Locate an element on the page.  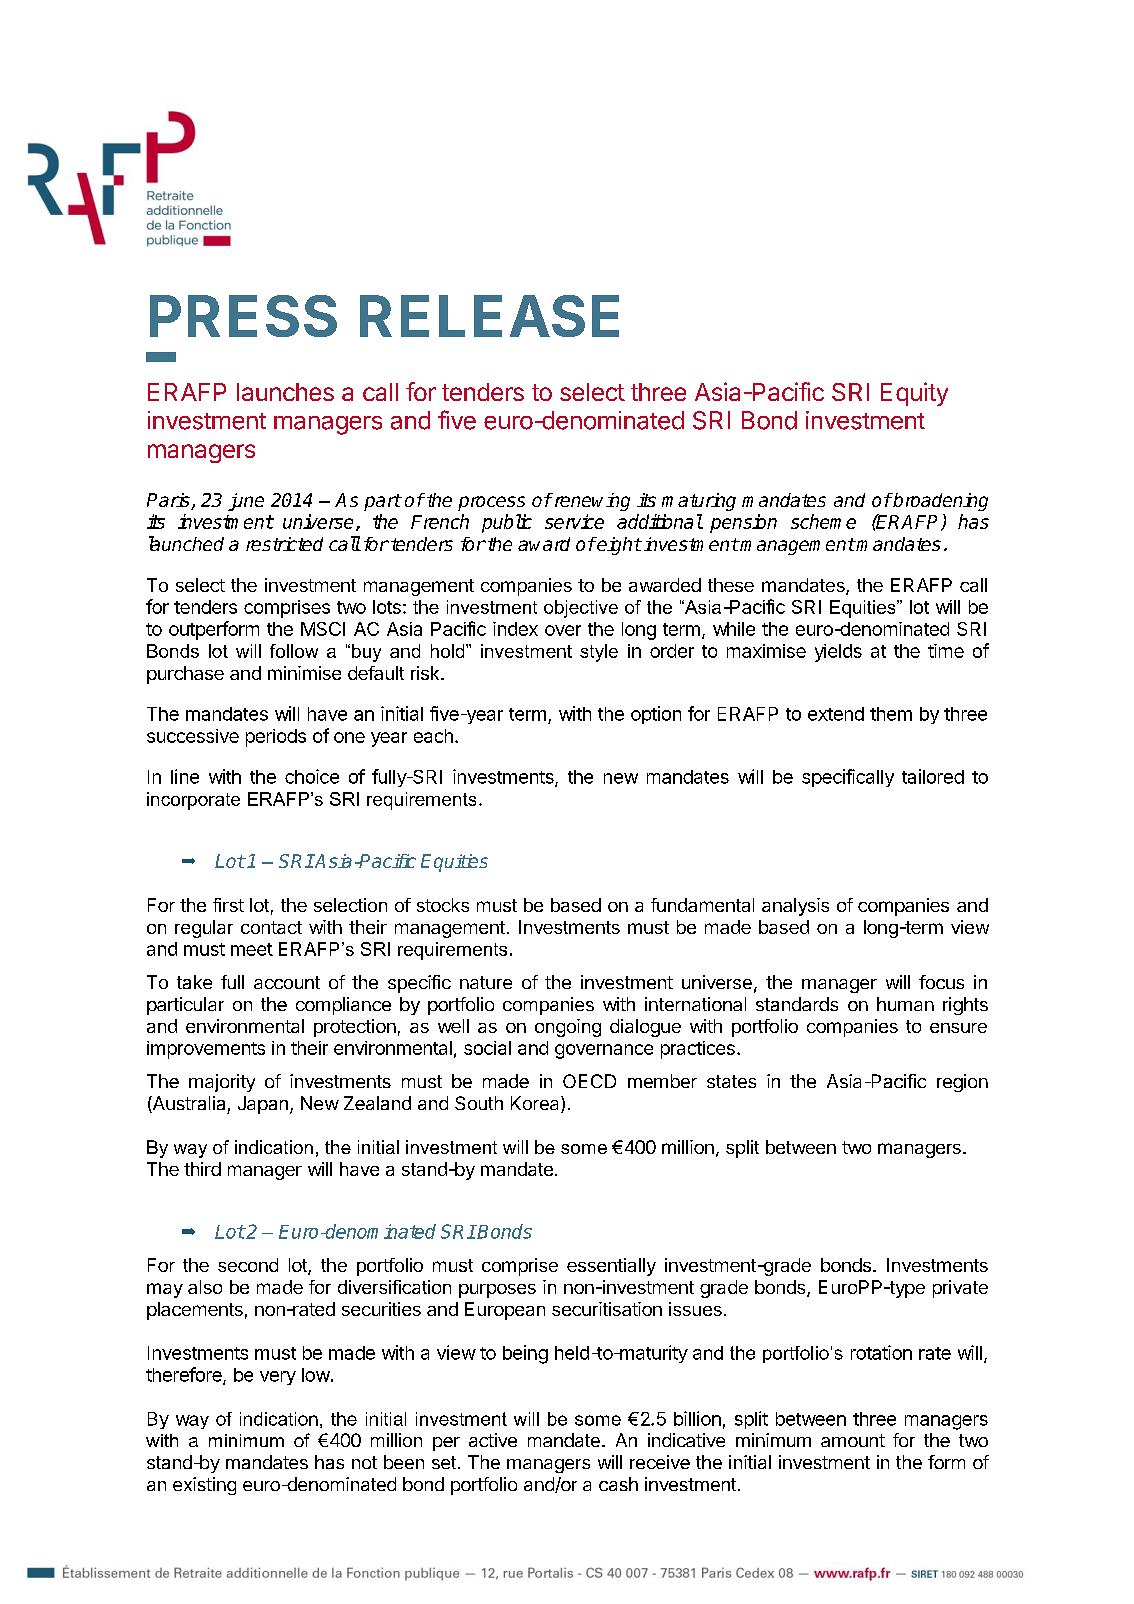
periods is located at coordinates (276, 738).
